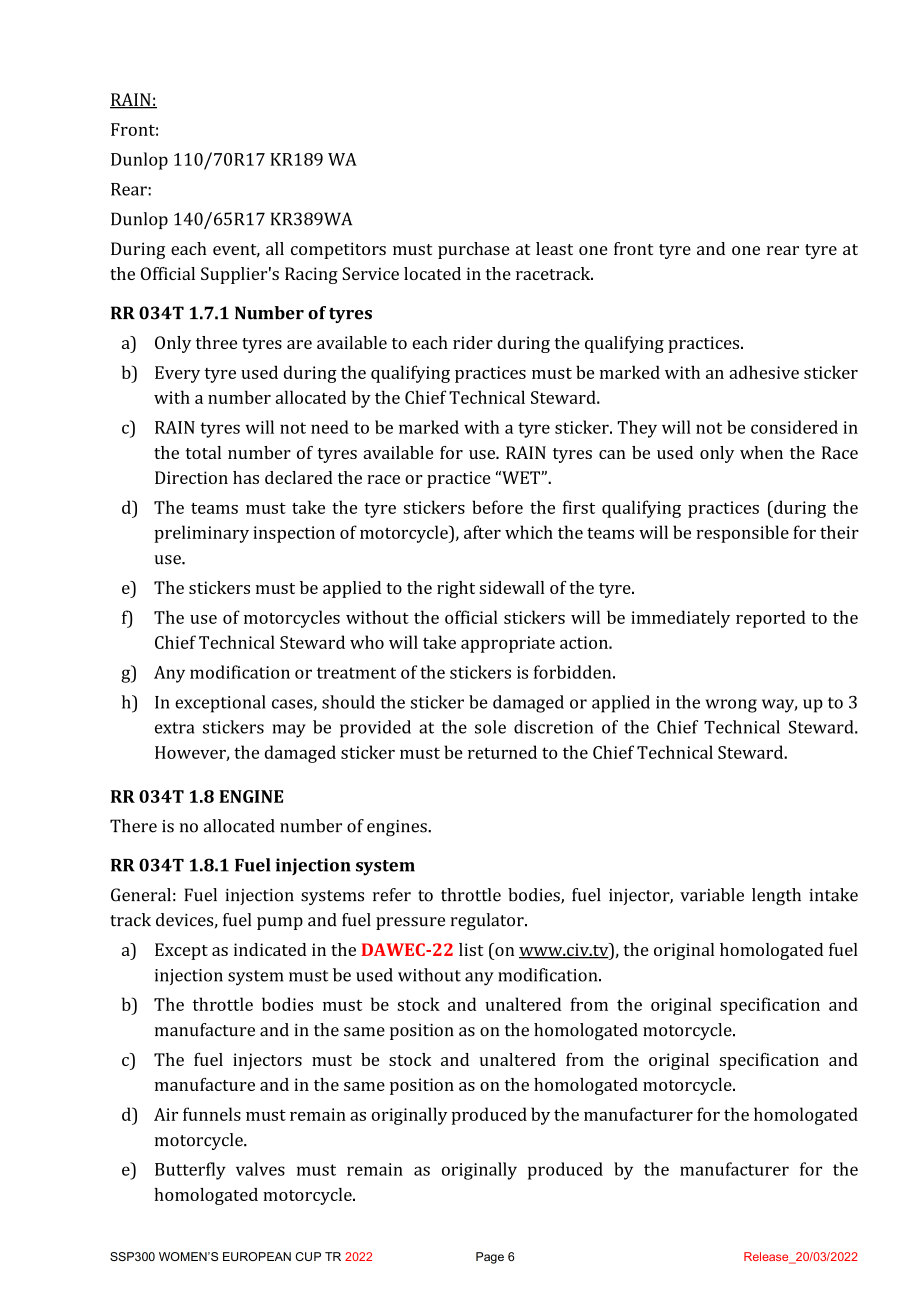 This screenshot has height=1308, width=924. What do you see at coordinates (216, 342) in the screenshot?
I see `three` at bounding box center [216, 342].
